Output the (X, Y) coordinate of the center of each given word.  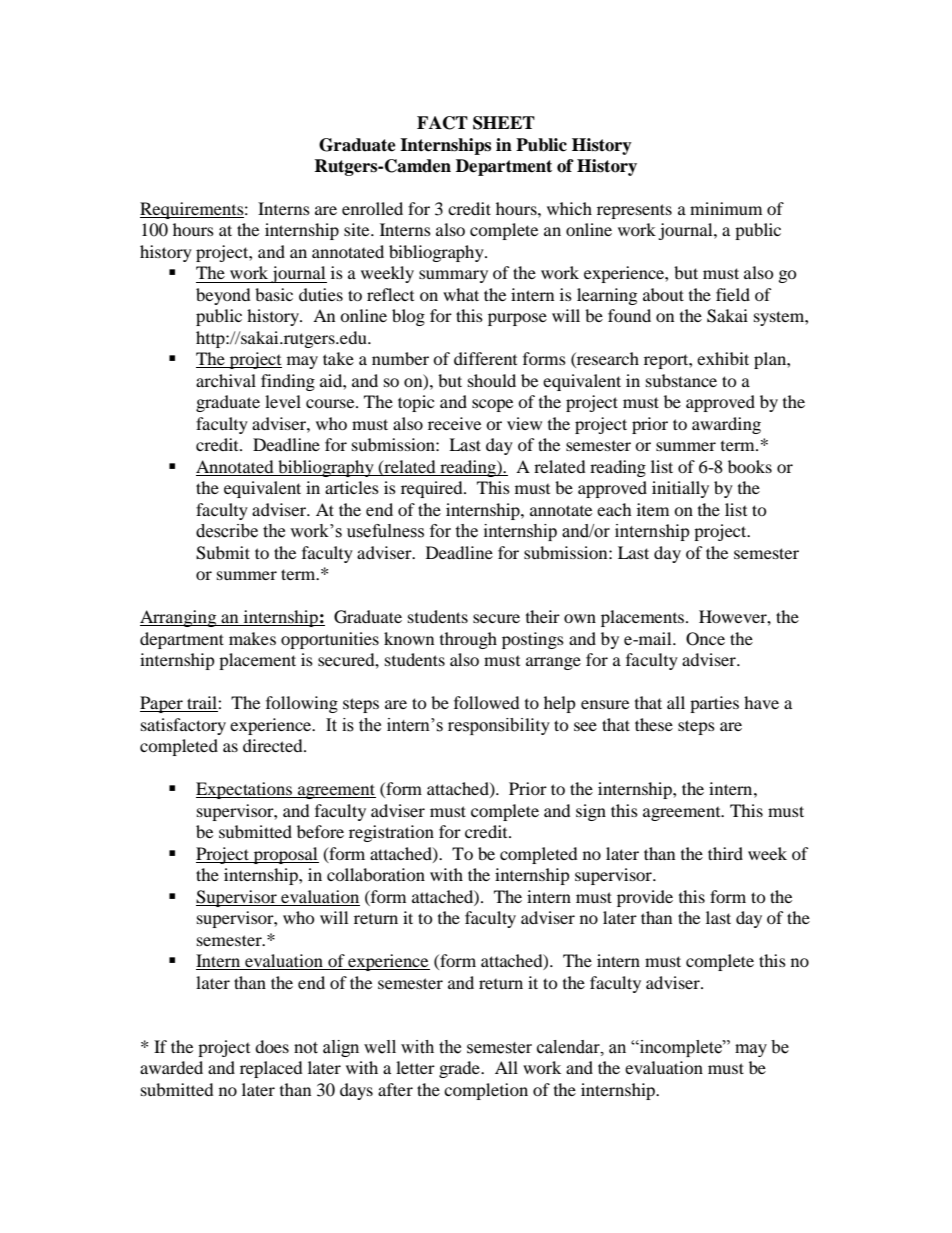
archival (226, 380)
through (468, 640)
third (725, 853)
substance (681, 380)
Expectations (245, 790)
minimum (726, 208)
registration (391, 833)
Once (705, 639)
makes (252, 638)
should (492, 380)
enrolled (372, 208)
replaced (271, 1069)
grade (460, 1069)
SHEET (504, 123)
